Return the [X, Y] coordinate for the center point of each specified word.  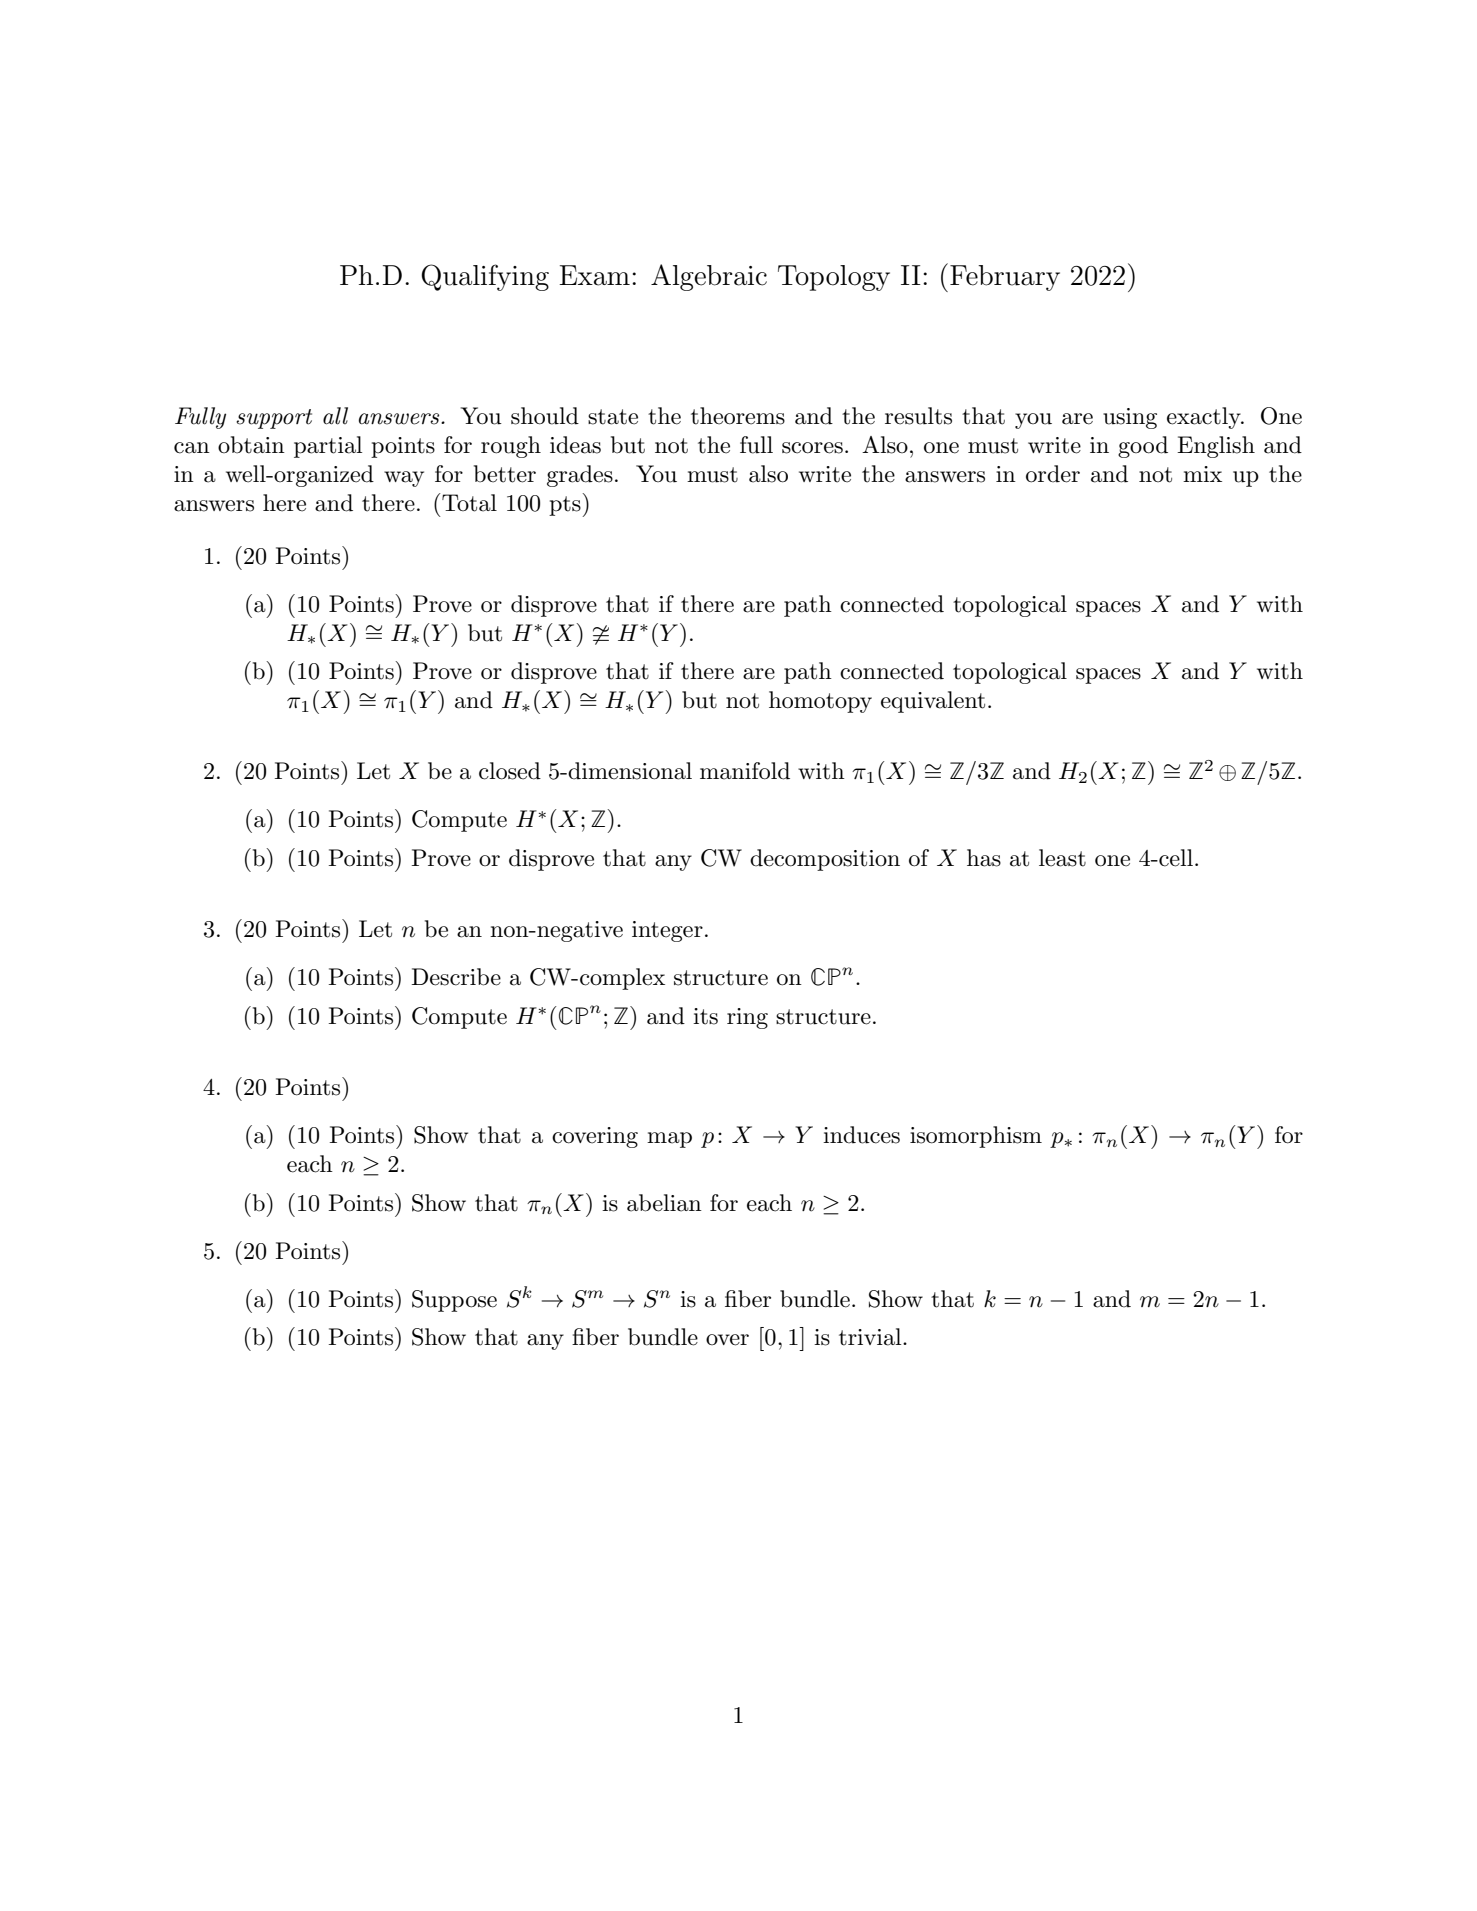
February [1005, 278]
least [1062, 858]
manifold [745, 771]
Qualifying [485, 277]
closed [510, 771]
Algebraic [709, 277]
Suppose [454, 1301]
